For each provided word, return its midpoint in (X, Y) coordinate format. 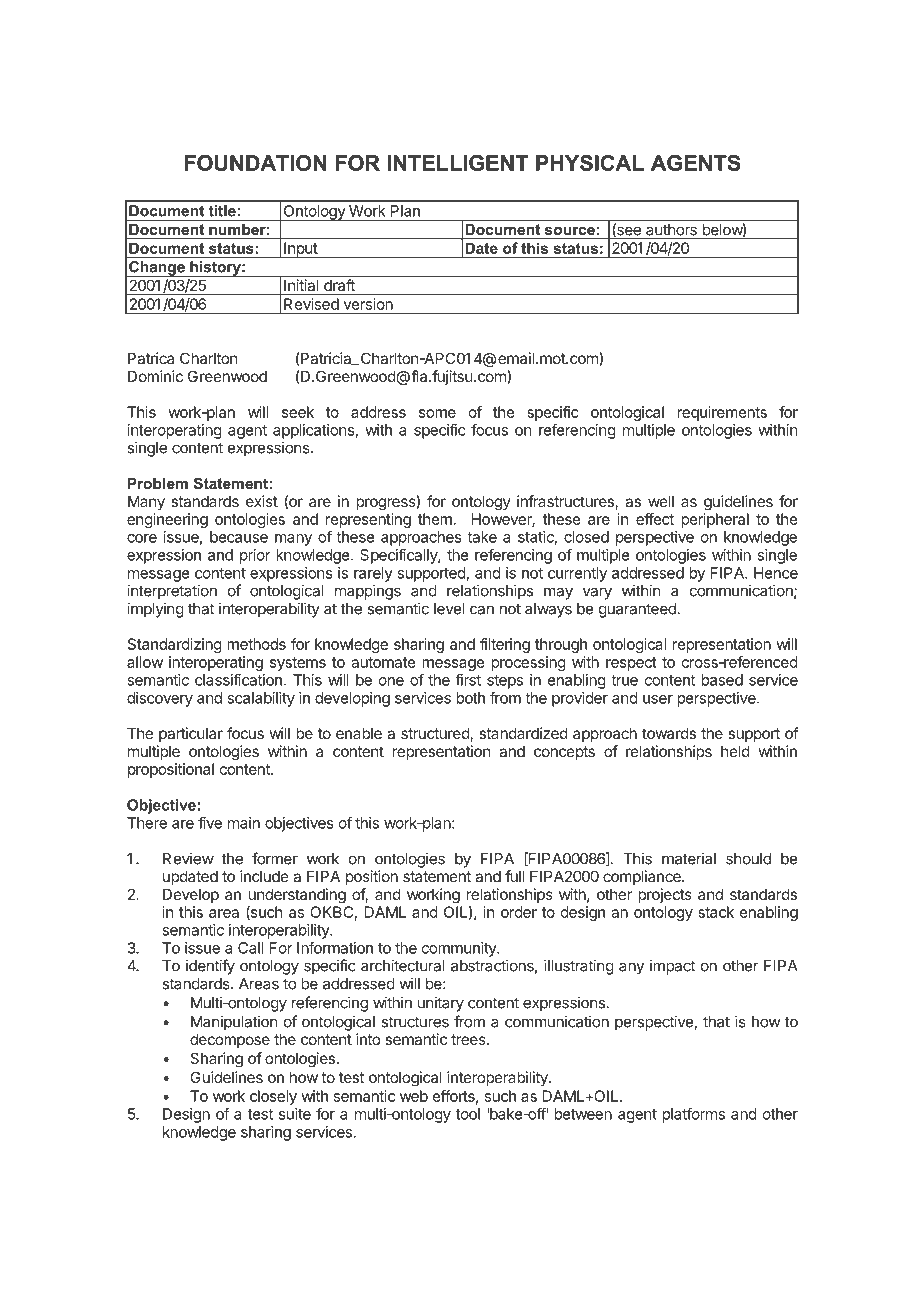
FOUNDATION (256, 163)
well (661, 501)
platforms (693, 1115)
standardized (523, 733)
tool (468, 1114)
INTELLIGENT (457, 163)
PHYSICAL (590, 163)
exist (262, 501)
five (210, 823)
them (435, 519)
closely (273, 1097)
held (735, 751)
